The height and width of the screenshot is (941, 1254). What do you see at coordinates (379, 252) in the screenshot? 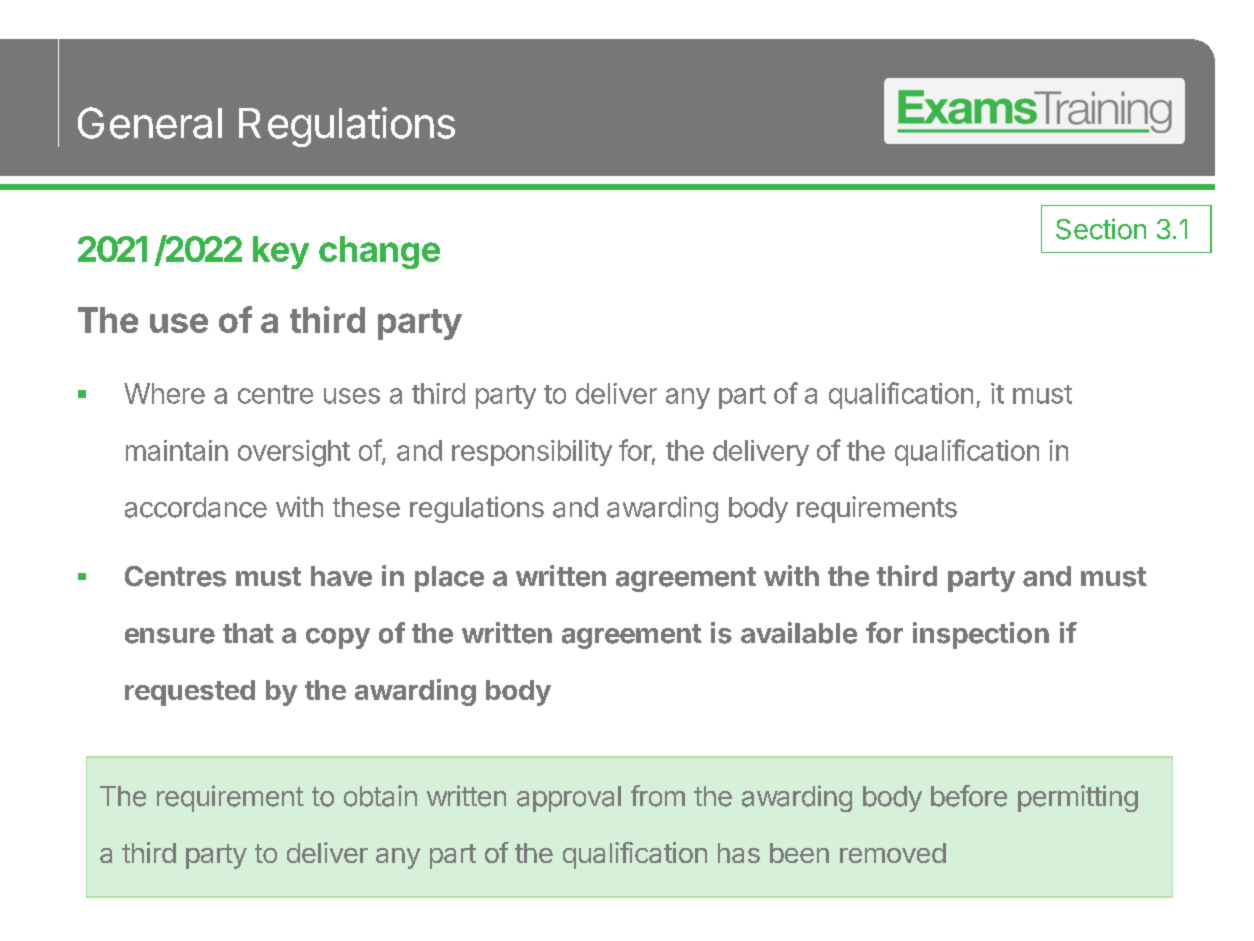
I see `change` at bounding box center [379, 252].
